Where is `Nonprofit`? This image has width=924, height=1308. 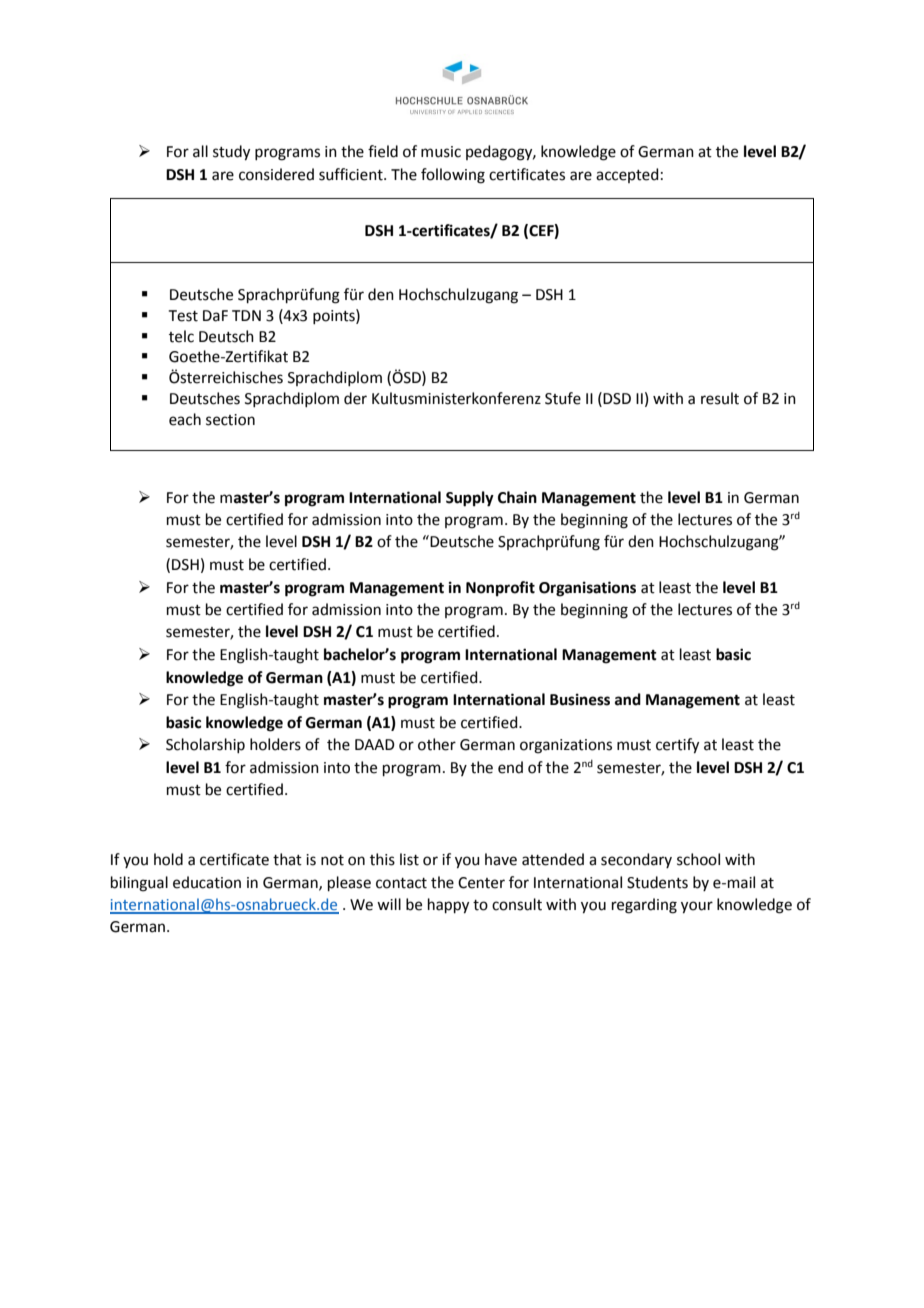
Nonprofit is located at coordinates (500, 589).
